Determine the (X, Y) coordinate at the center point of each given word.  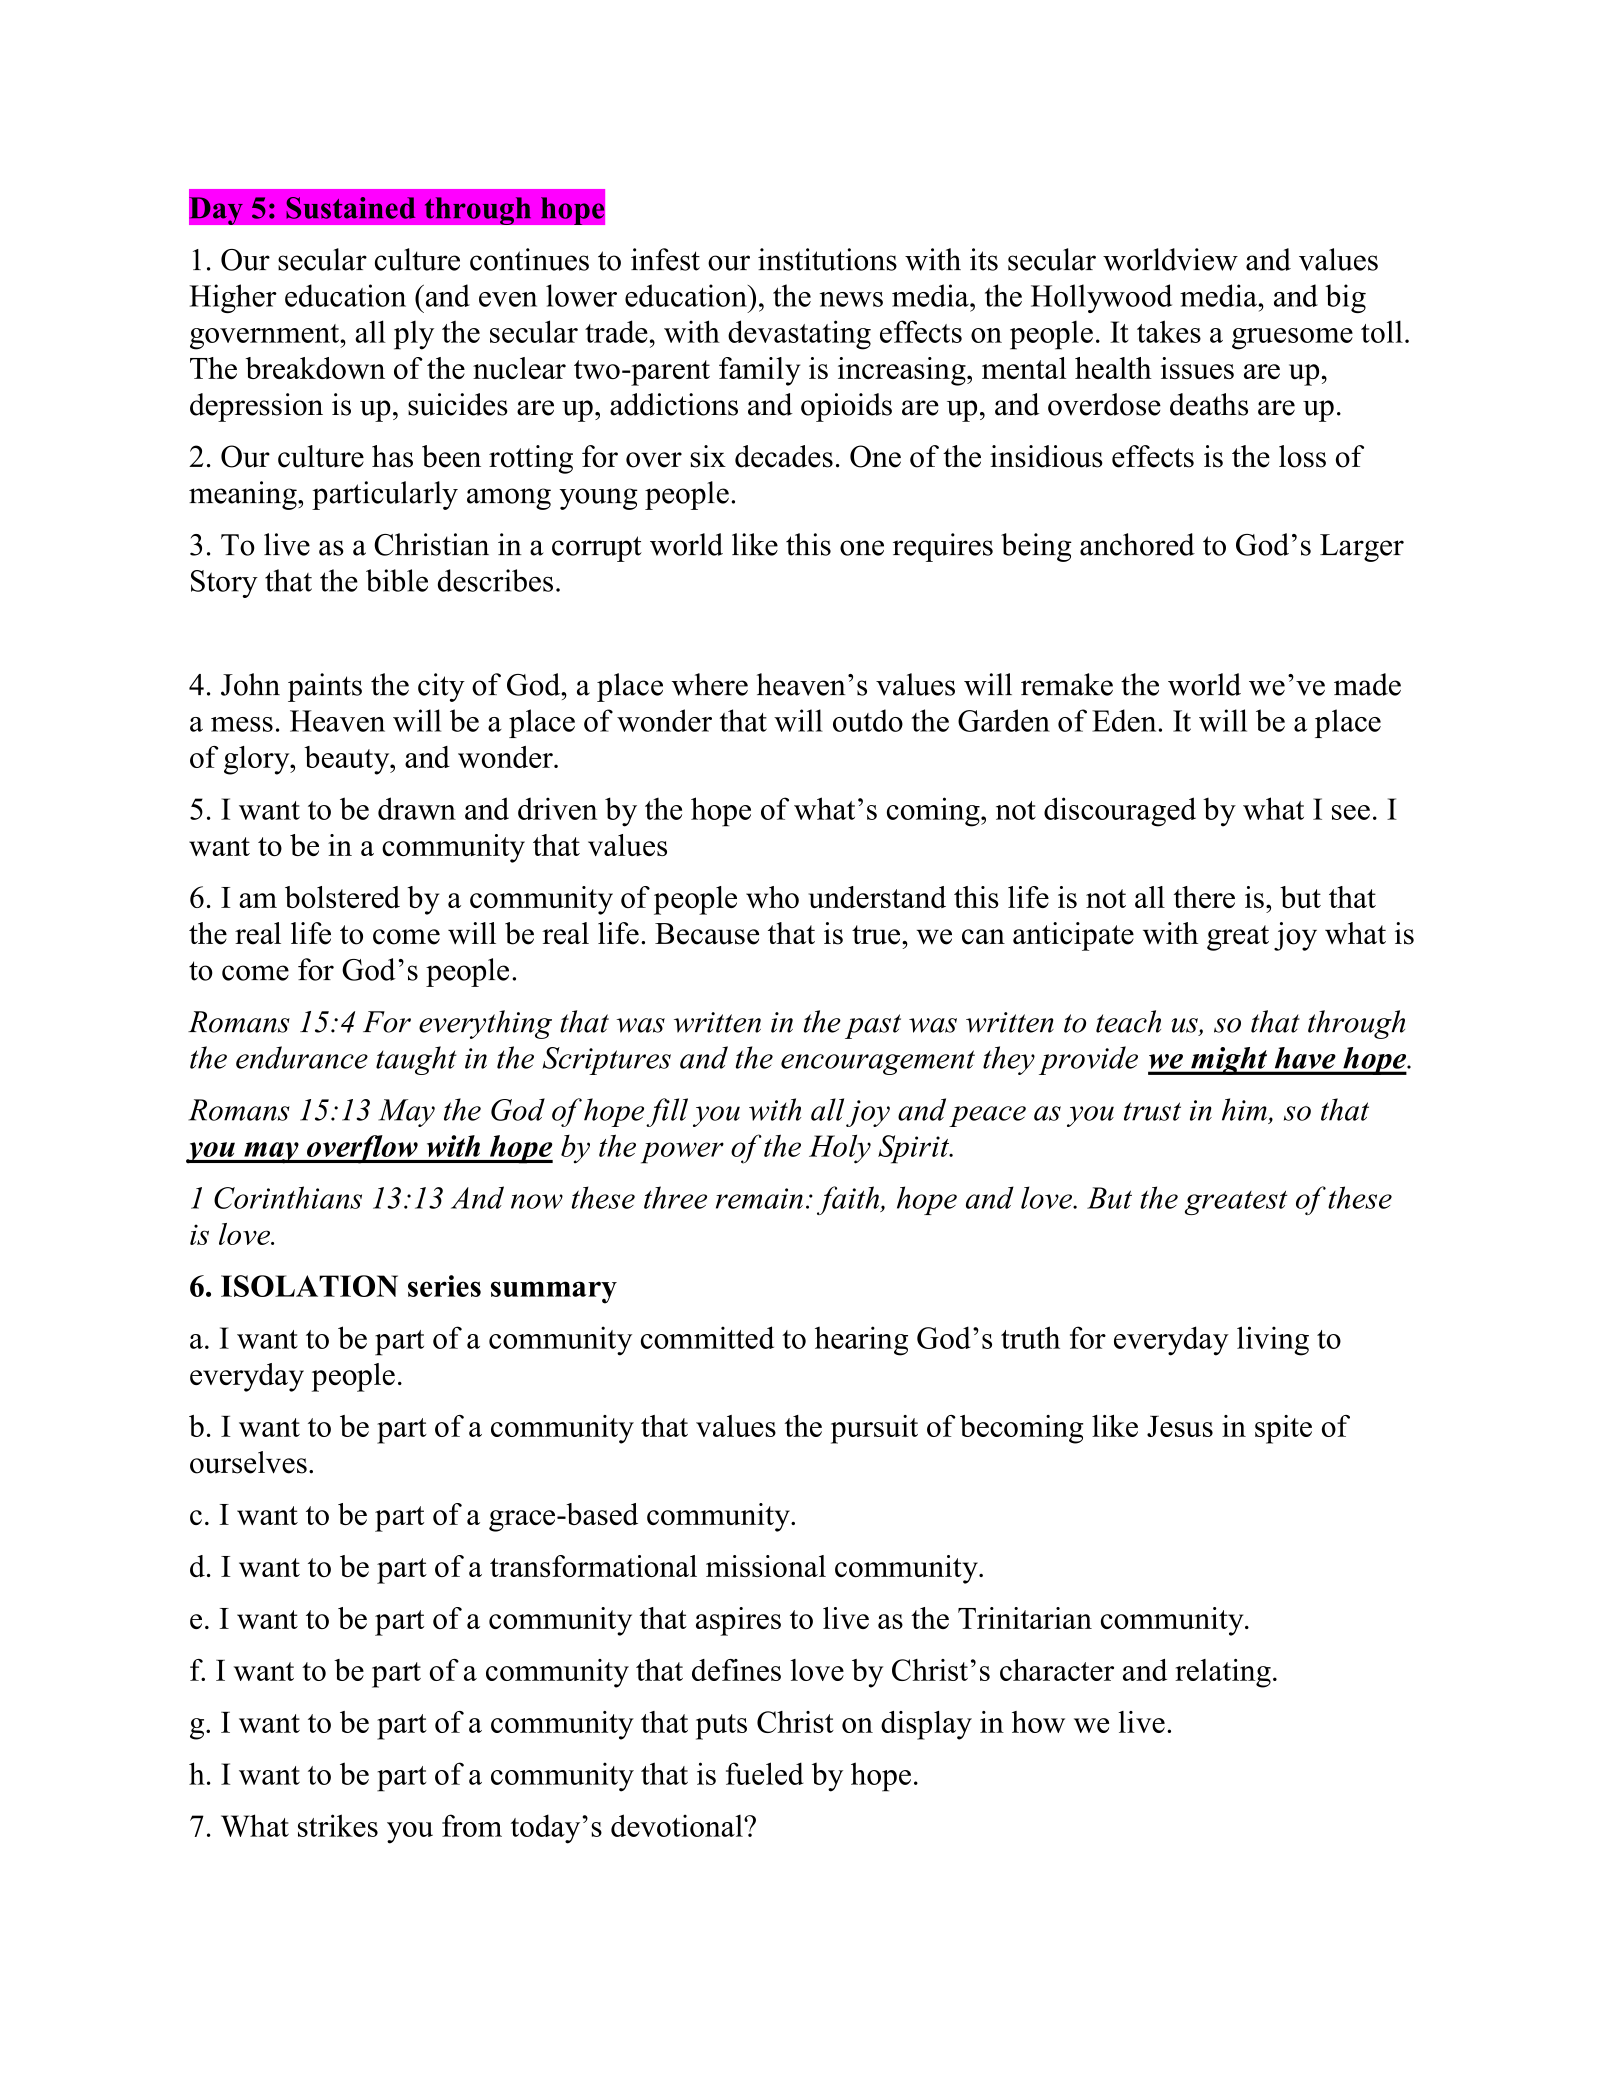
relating (1223, 1673)
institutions (827, 259)
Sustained (351, 208)
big (1345, 298)
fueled (765, 1773)
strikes (338, 1825)
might (1229, 1061)
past (873, 1026)
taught (416, 1060)
